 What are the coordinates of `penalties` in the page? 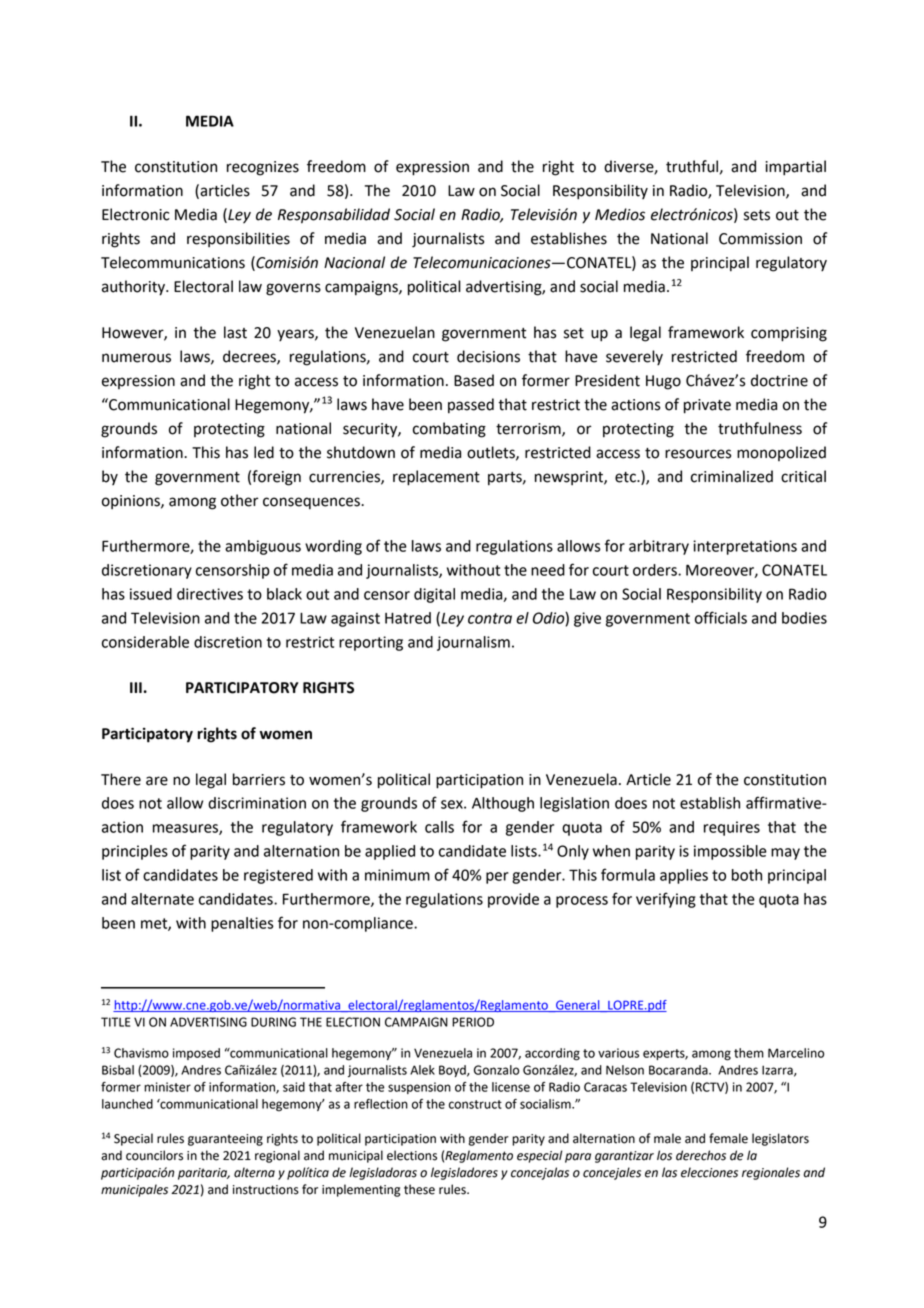 It's located at (242, 924).
